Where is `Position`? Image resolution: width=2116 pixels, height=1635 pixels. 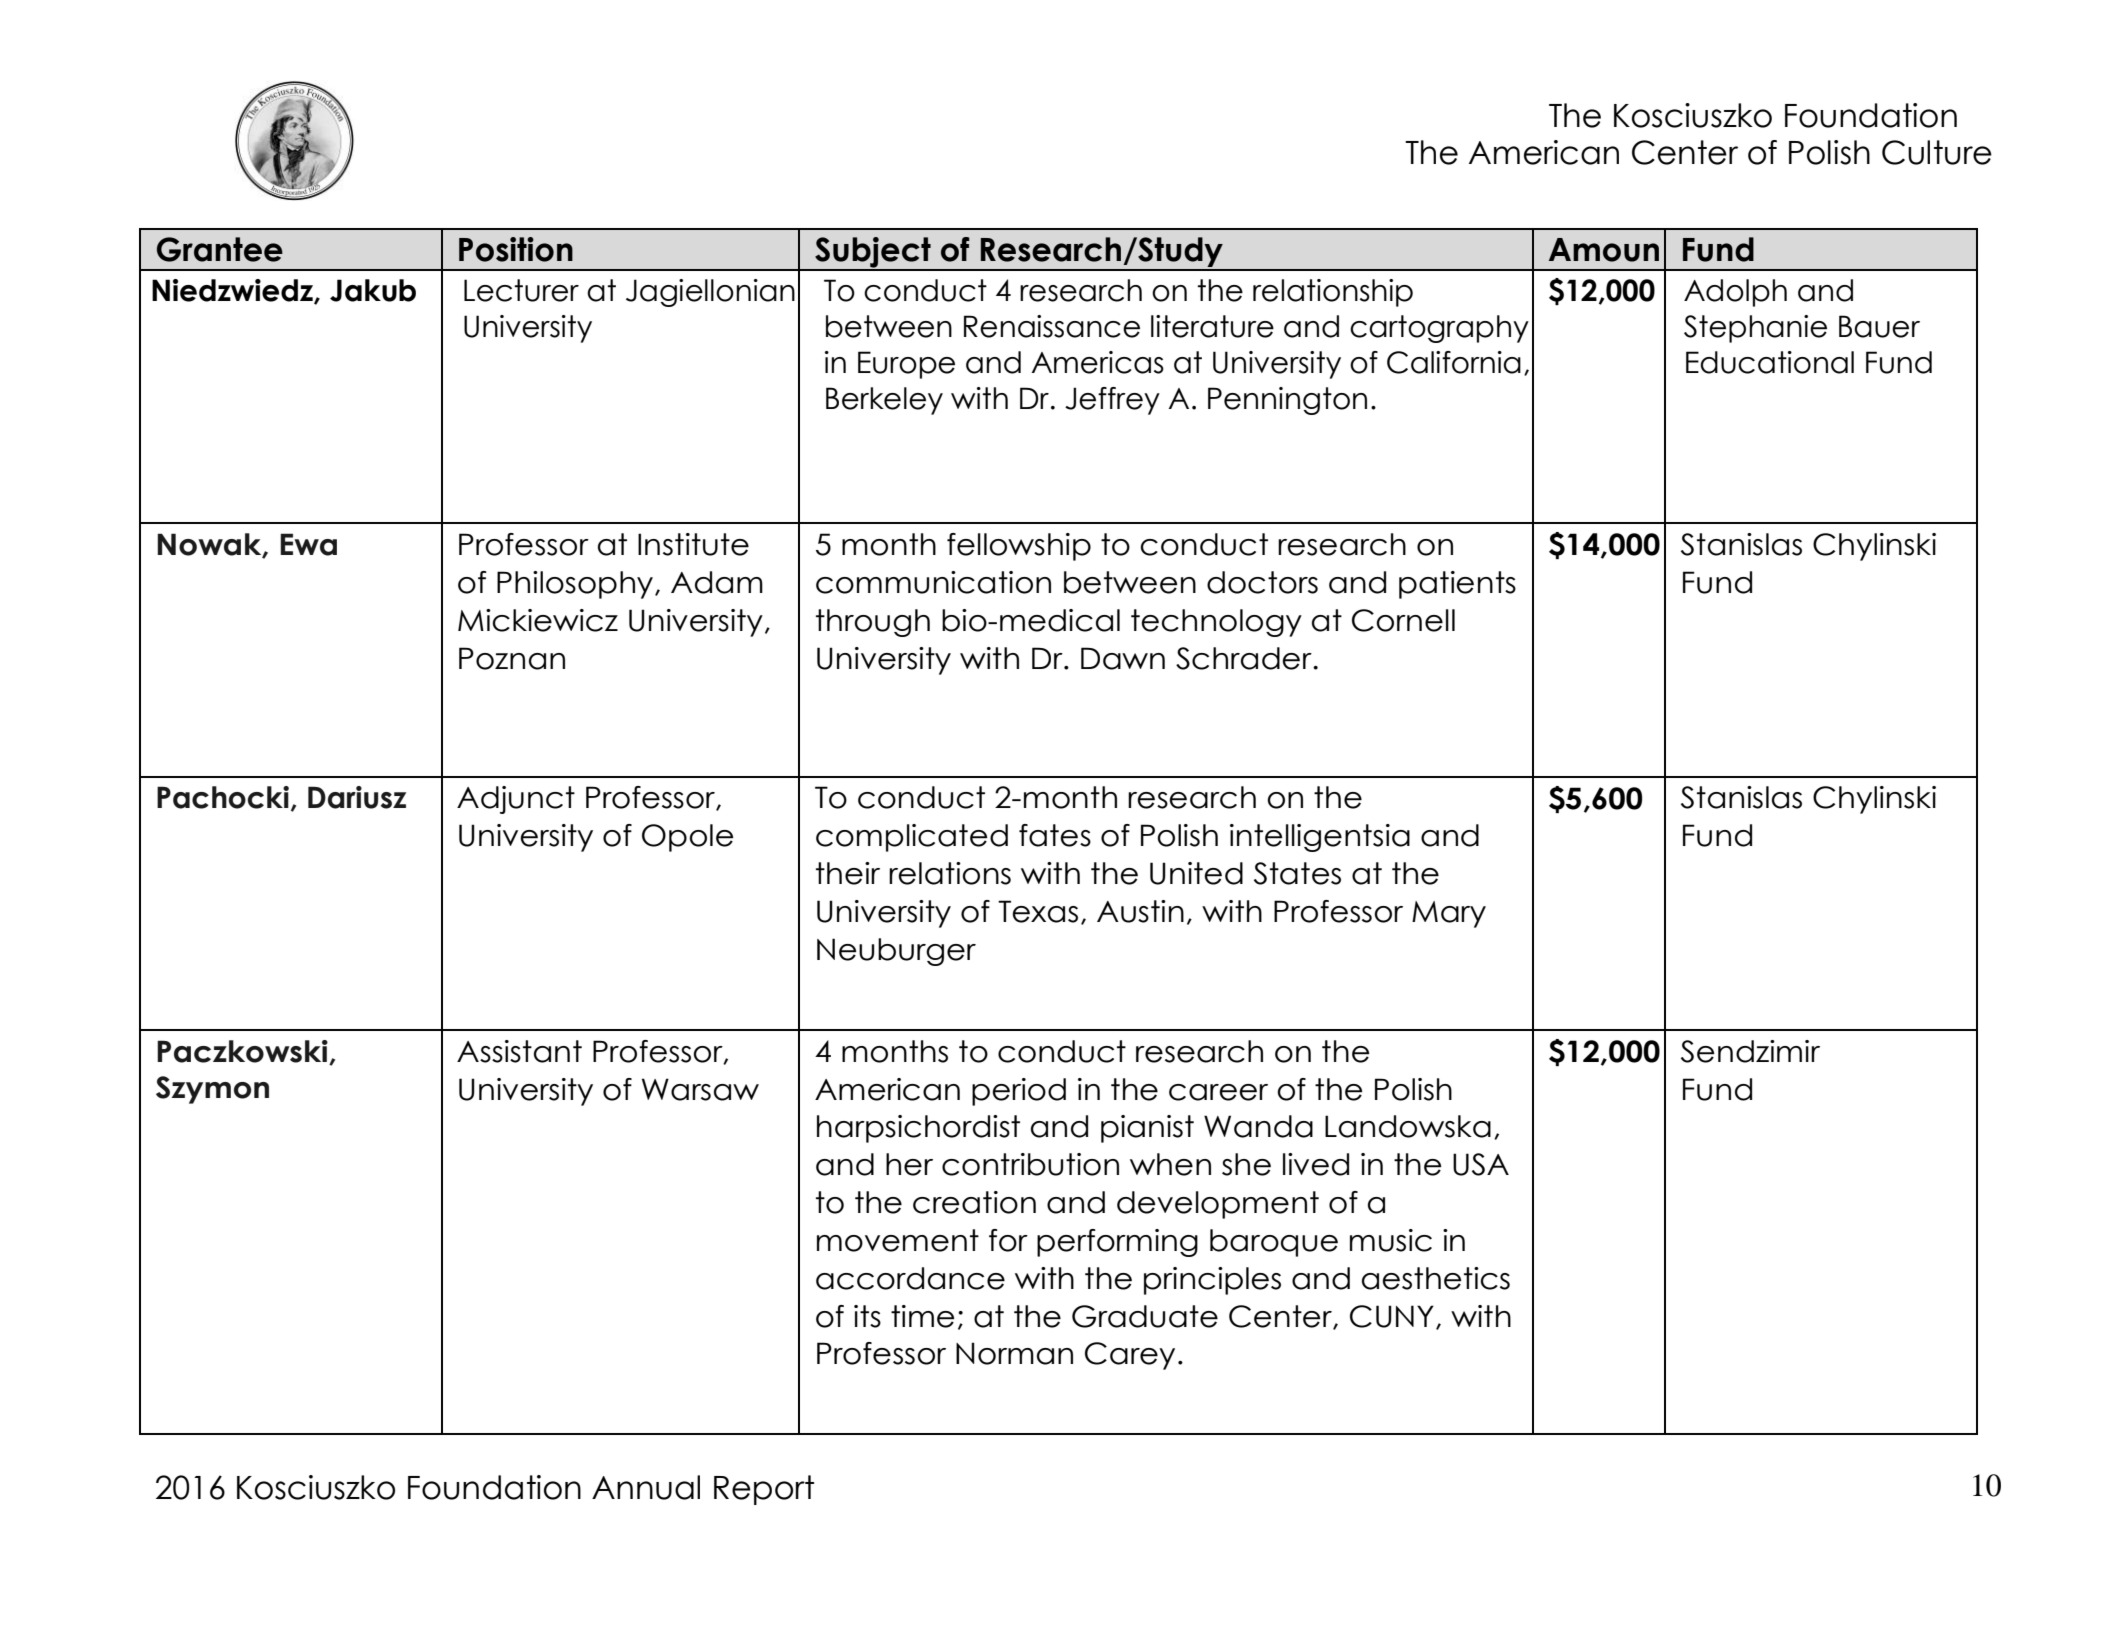 Position is located at coordinates (516, 249).
